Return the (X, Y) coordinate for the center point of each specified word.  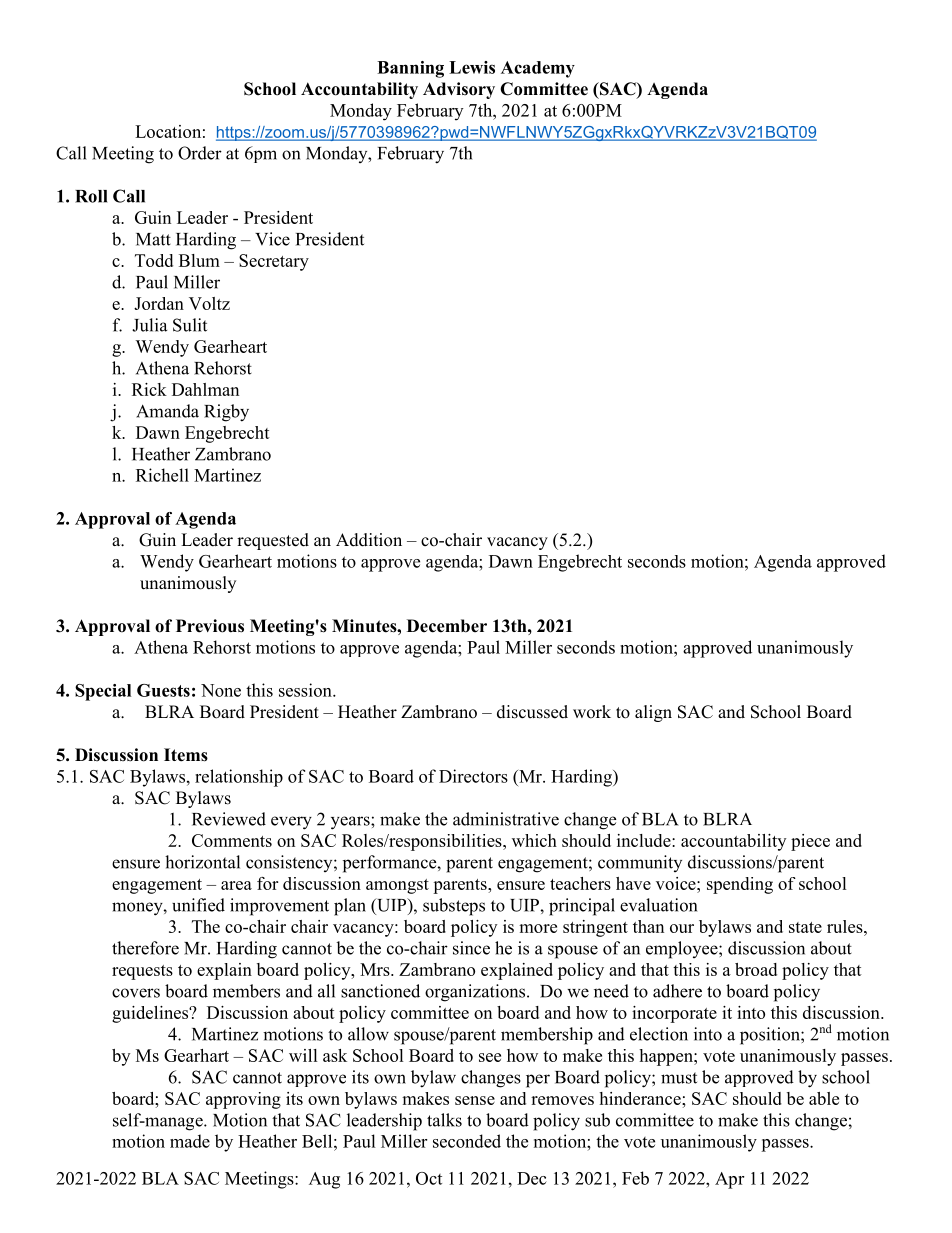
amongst (397, 886)
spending (740, 885)
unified (198, 905)
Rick (149, 389)
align (653, 713)
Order (200, 153)
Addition (369, 540)
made (190, 1141)
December (447, 626)
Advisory (459, 90)
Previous (210, 626)
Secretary (274, 262)
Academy (538, 69)
